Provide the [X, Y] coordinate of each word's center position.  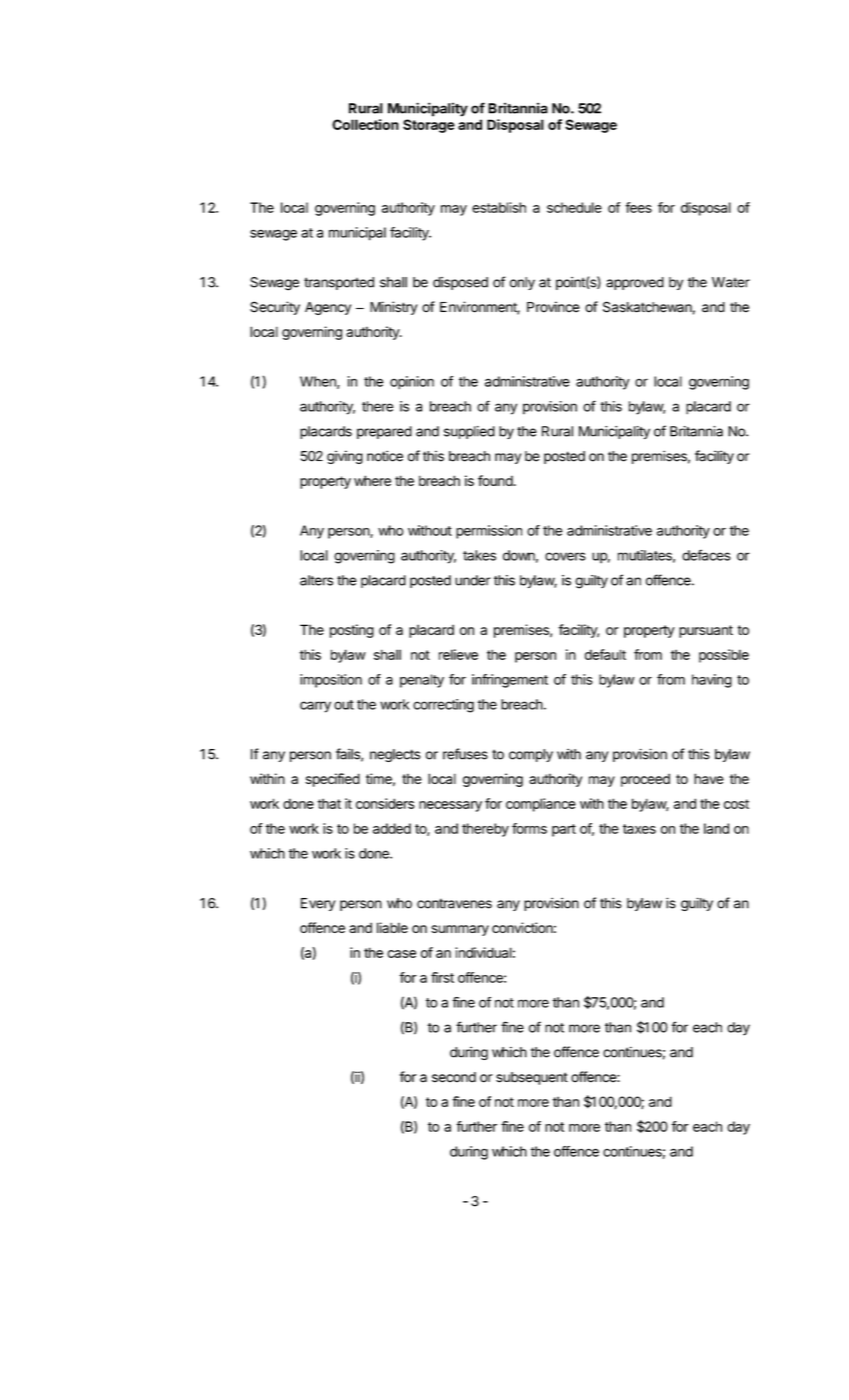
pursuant [706, 631]
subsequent [532, 1078]
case [401, 954]
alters [316, 580]
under [473, 580]
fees [638, 207]
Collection [365, 124]
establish [499, 207]
